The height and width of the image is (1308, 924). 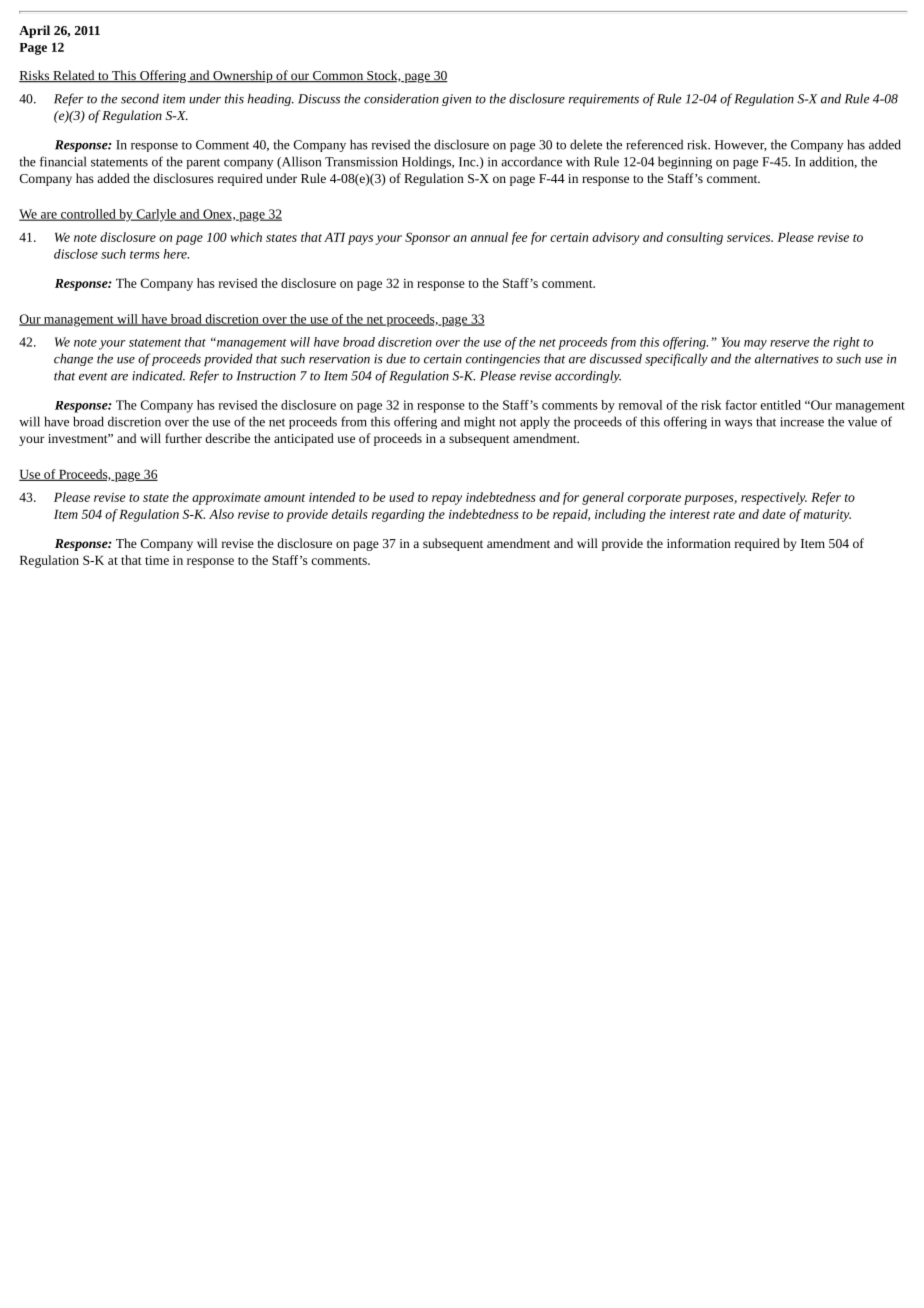 What do you see at coordinates (337, 77) in the image?
I see `Common` at bounding box center [337, 77].
